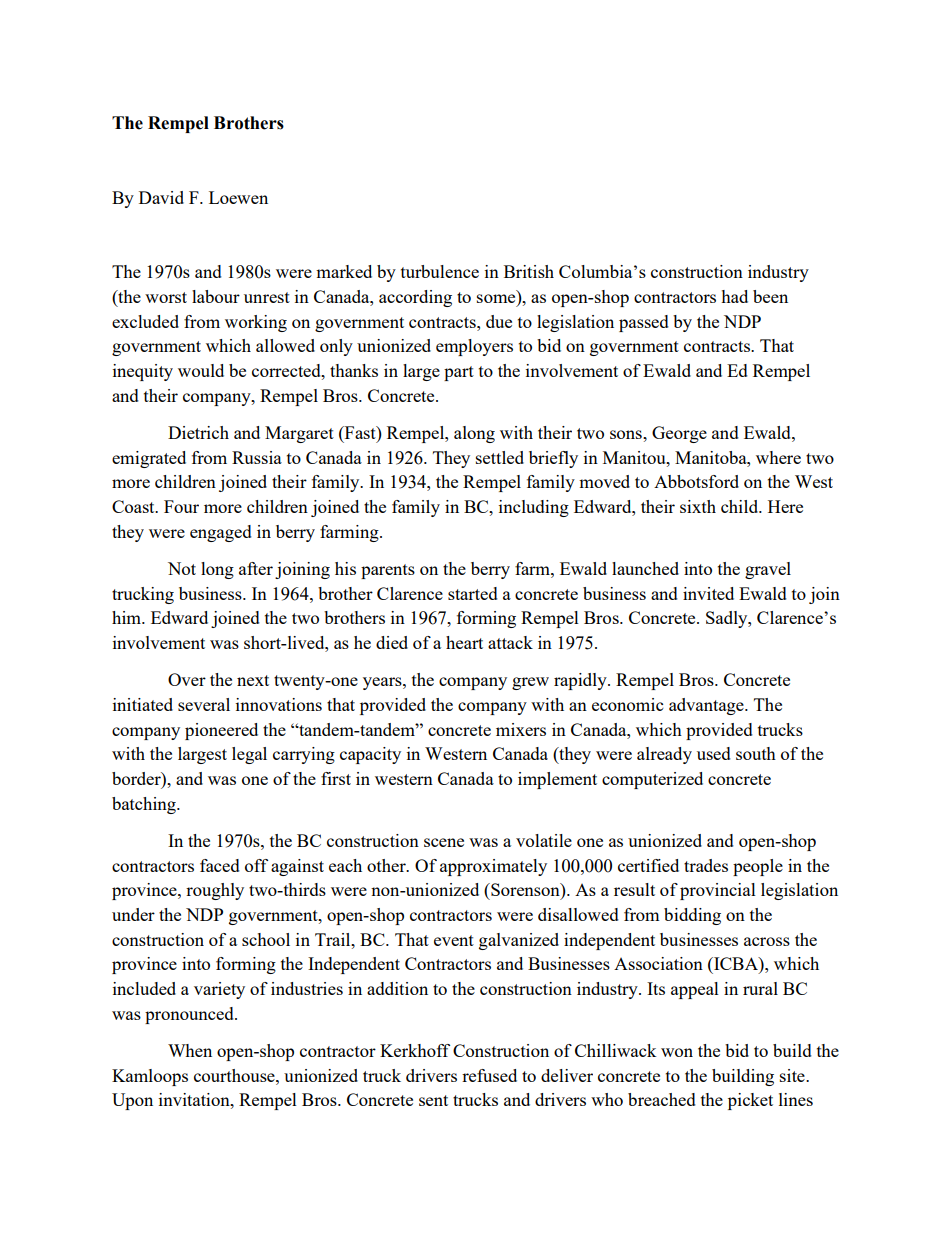 The height and width of the screenshot is (1233, 952). Describe the element at coordinates (145, 805) in the screenshot. I see `batching` at that location.
